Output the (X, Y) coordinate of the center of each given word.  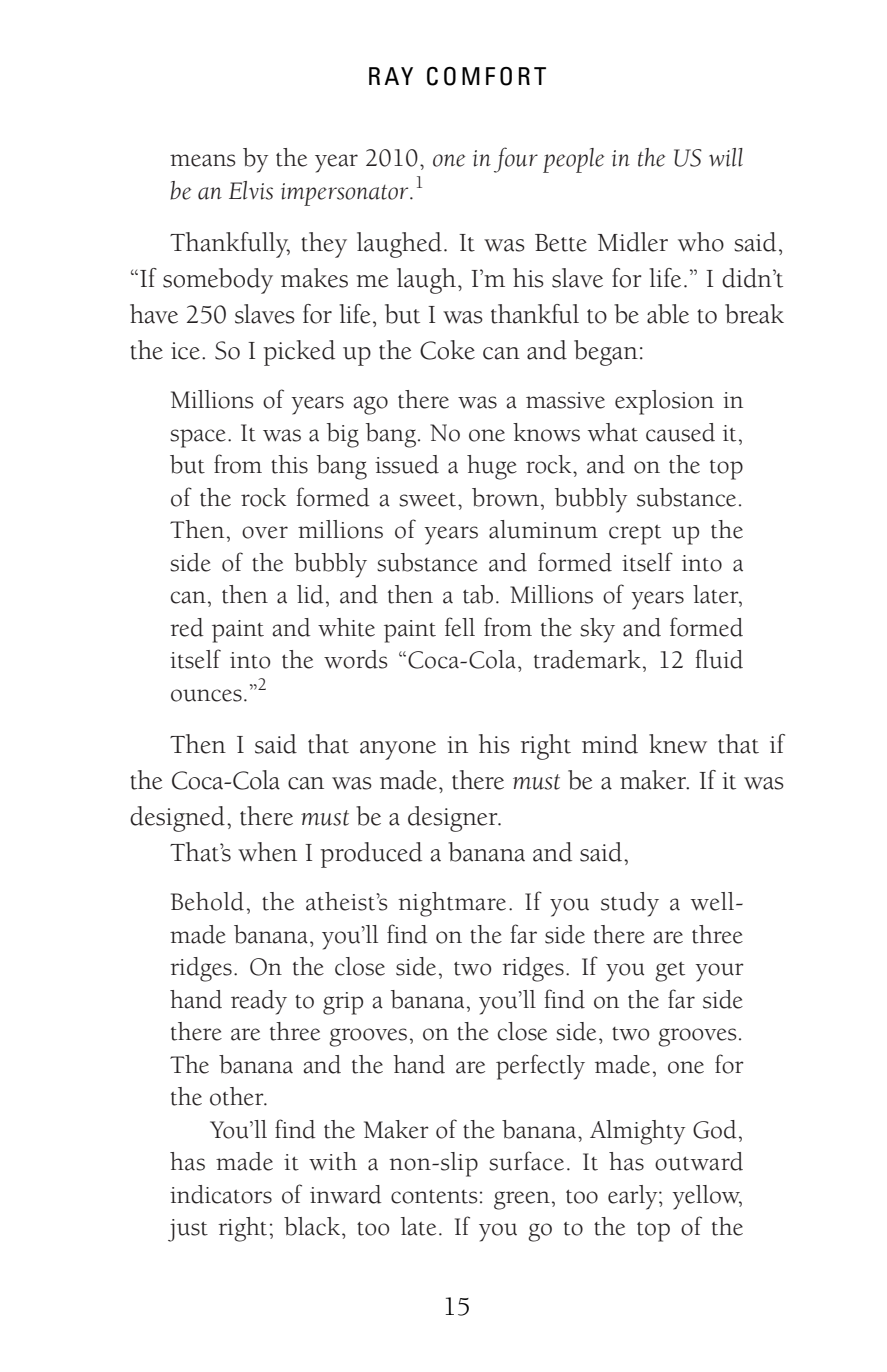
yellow (707, 1197)
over (265, 532)
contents (434, 1196)
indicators (221, 1194)
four (516, 160)
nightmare (452, 904)
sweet (429, 500)
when (267, 852)
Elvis (251, 190)
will (726, 157)
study (630, 904)
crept (635, 535)
